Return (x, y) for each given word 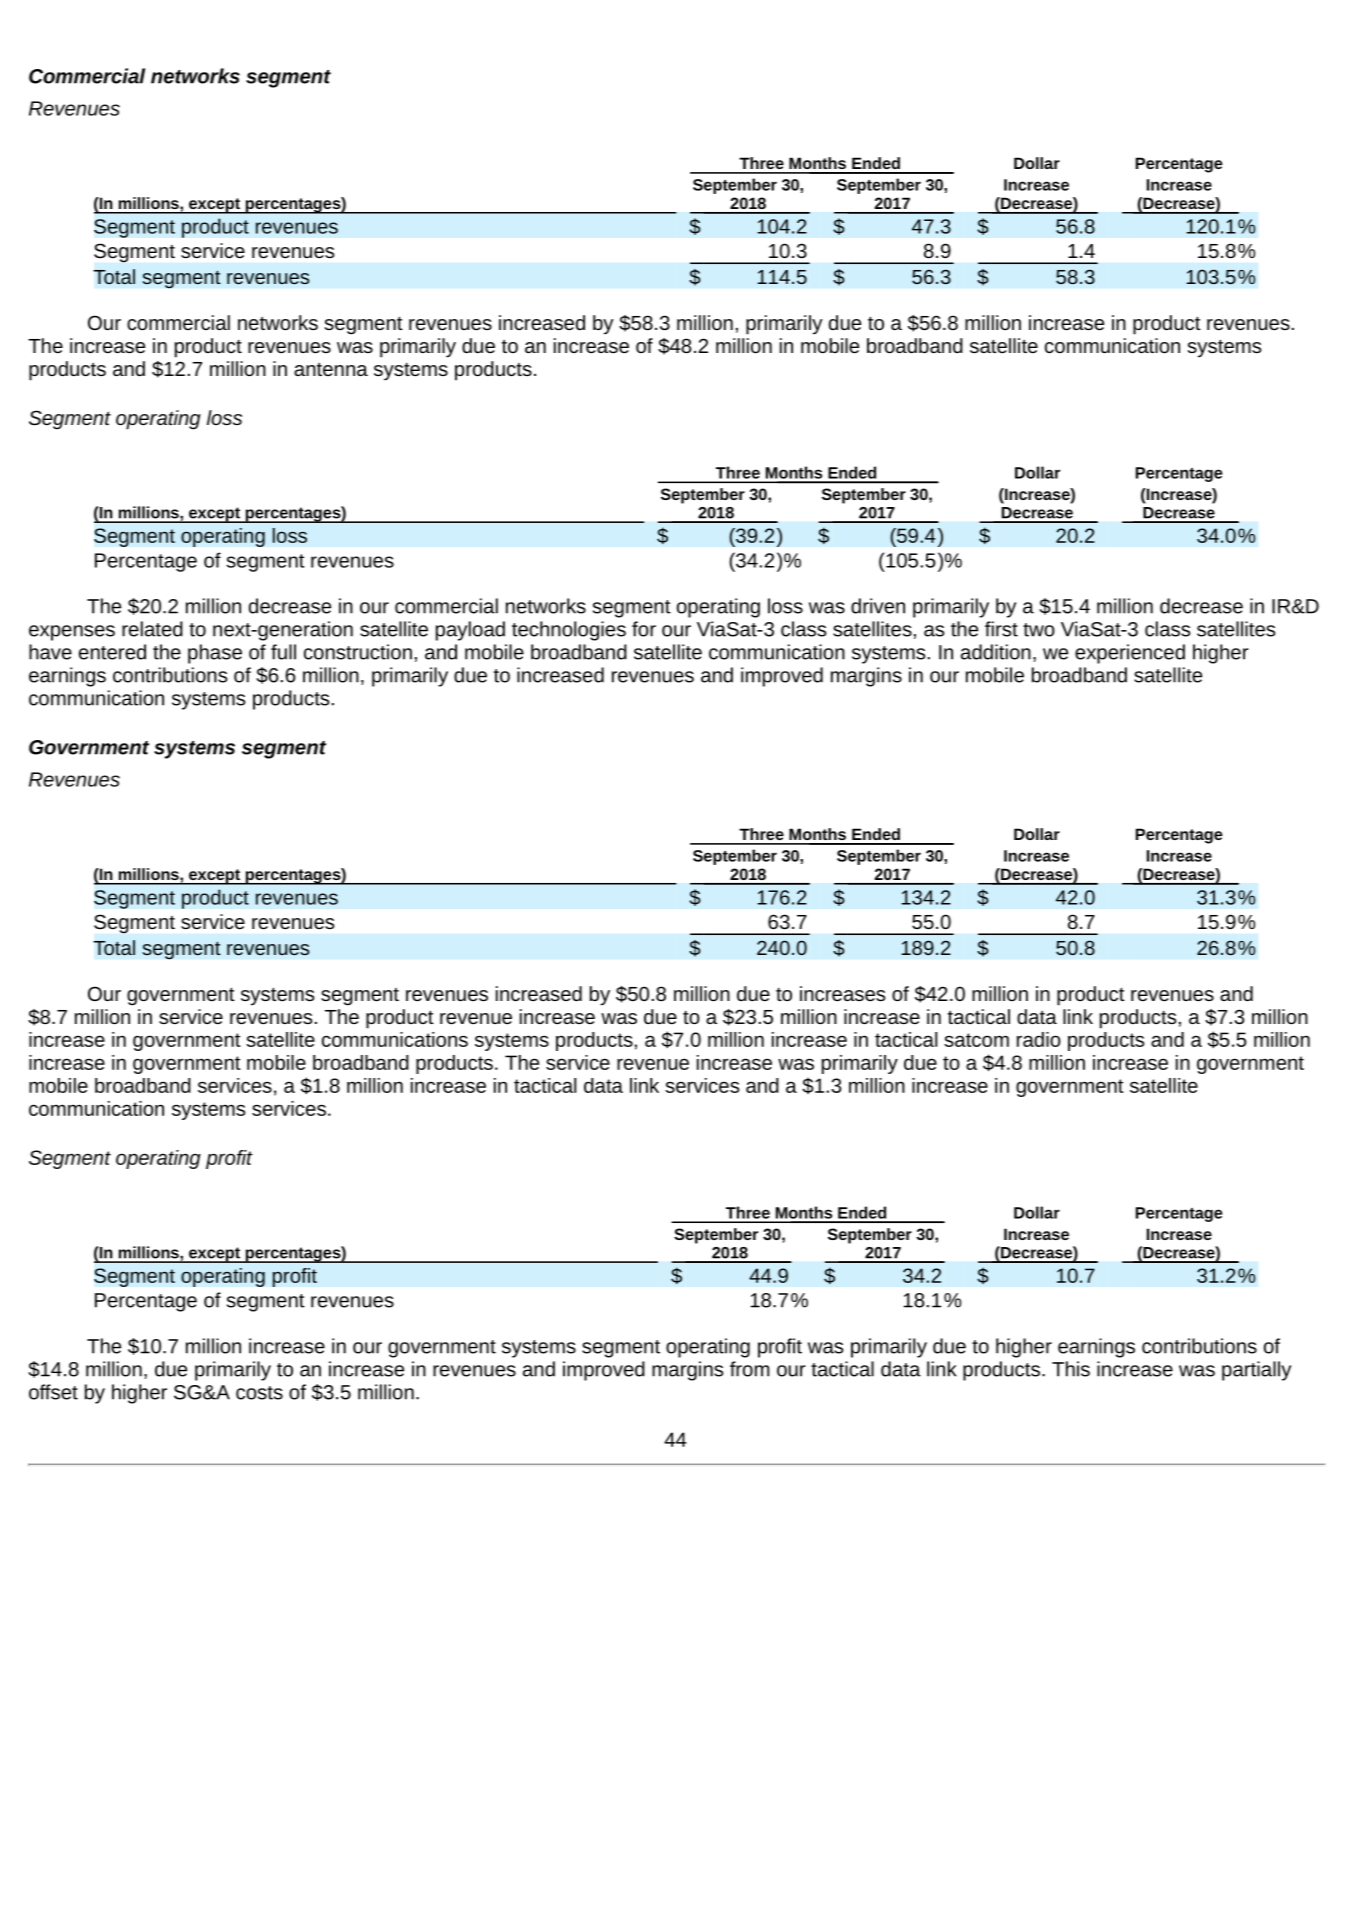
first (1001, 629)
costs (259, 1393)
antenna (331, 369)
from (749, 1369)
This (1071, 1369)
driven (878, 606)
